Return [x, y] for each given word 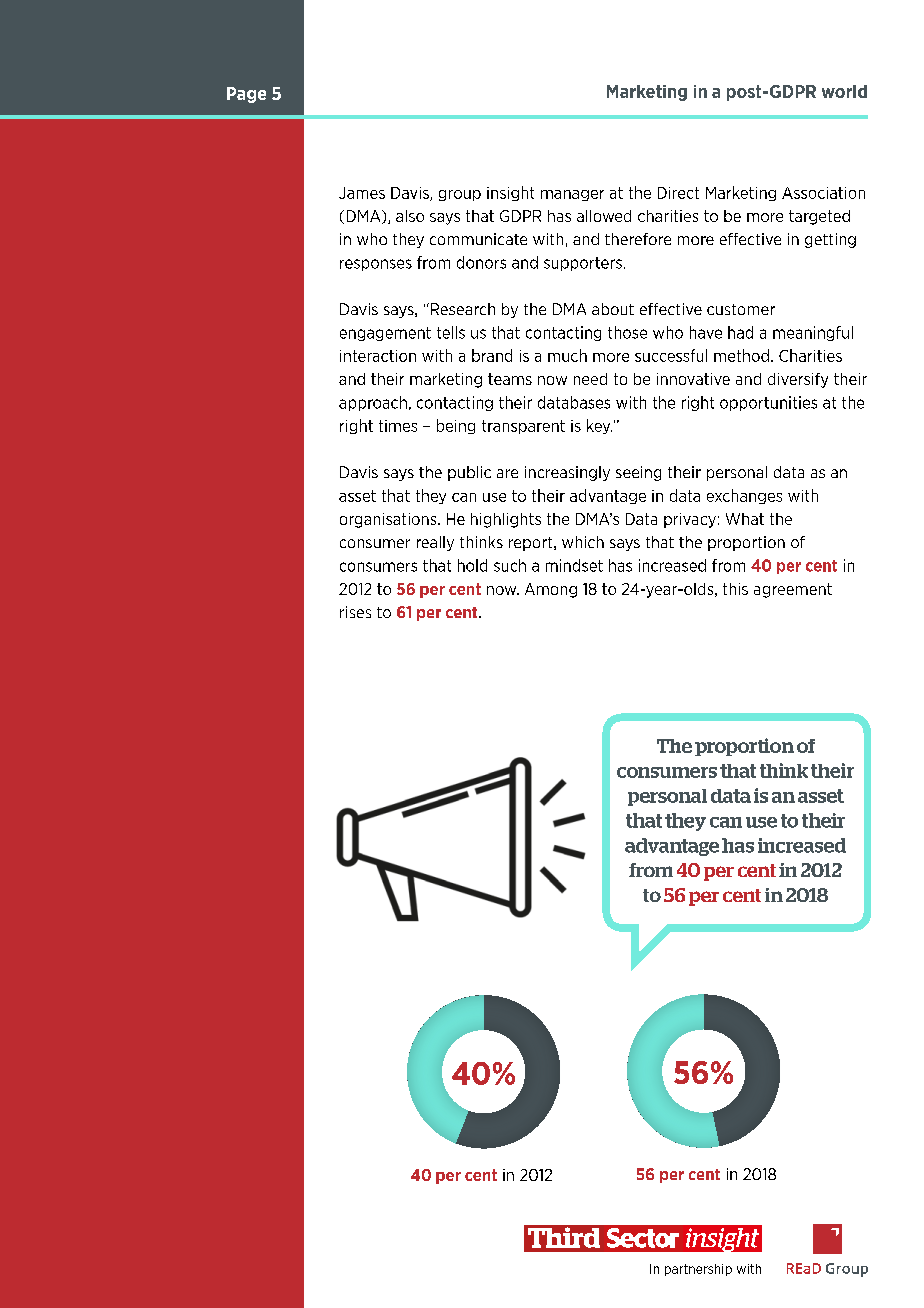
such [510, 565]
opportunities [768, 403]
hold [472, 565]
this [735, 589]
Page [246, 95]
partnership [698, 1270]
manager [572, 195]
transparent [523, 427]
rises [355, 612]
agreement [793, 590]
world [844, 91]
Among [551, 590]
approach [373, 403]
